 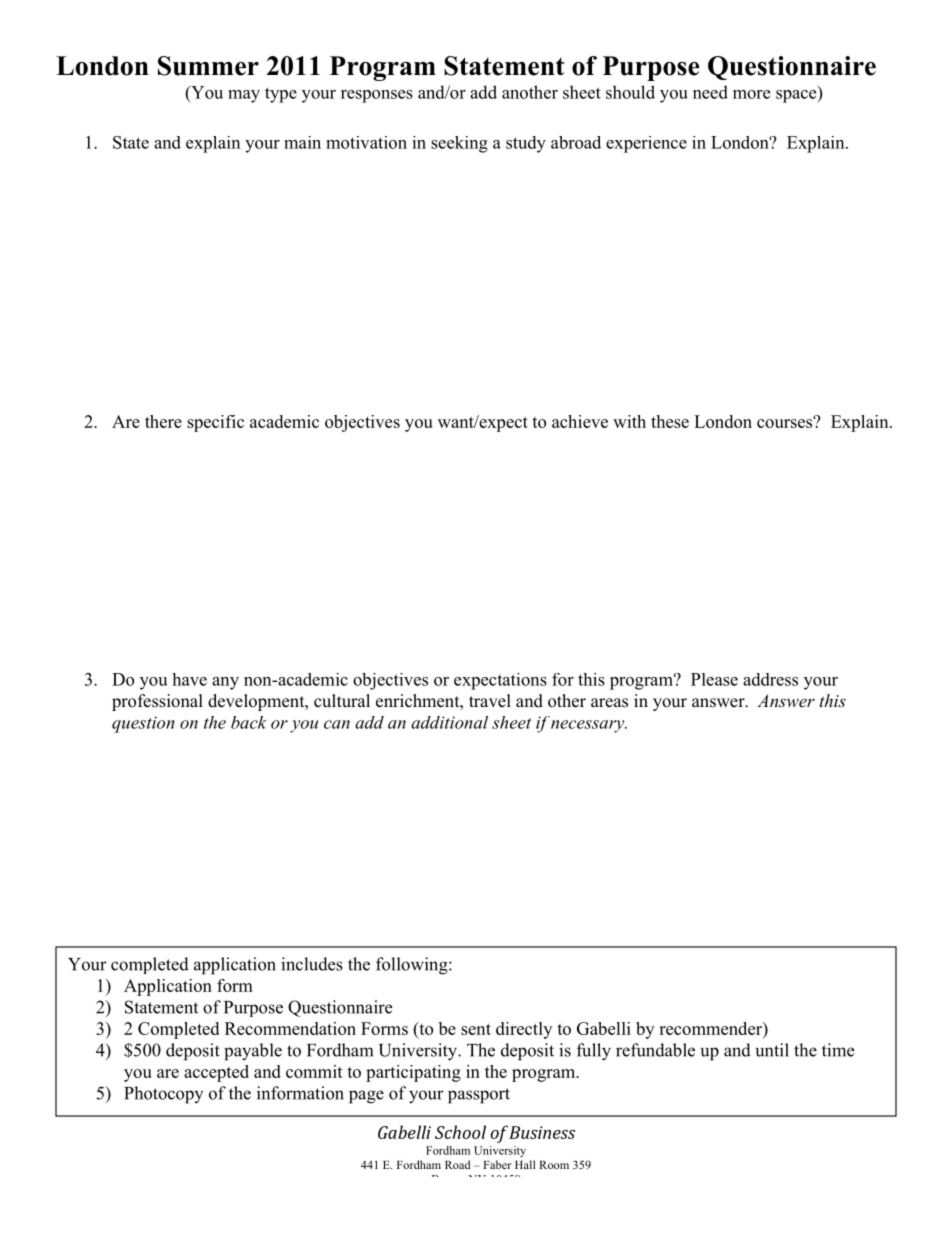 I want to click on until, so click(x=772, y=1050).
